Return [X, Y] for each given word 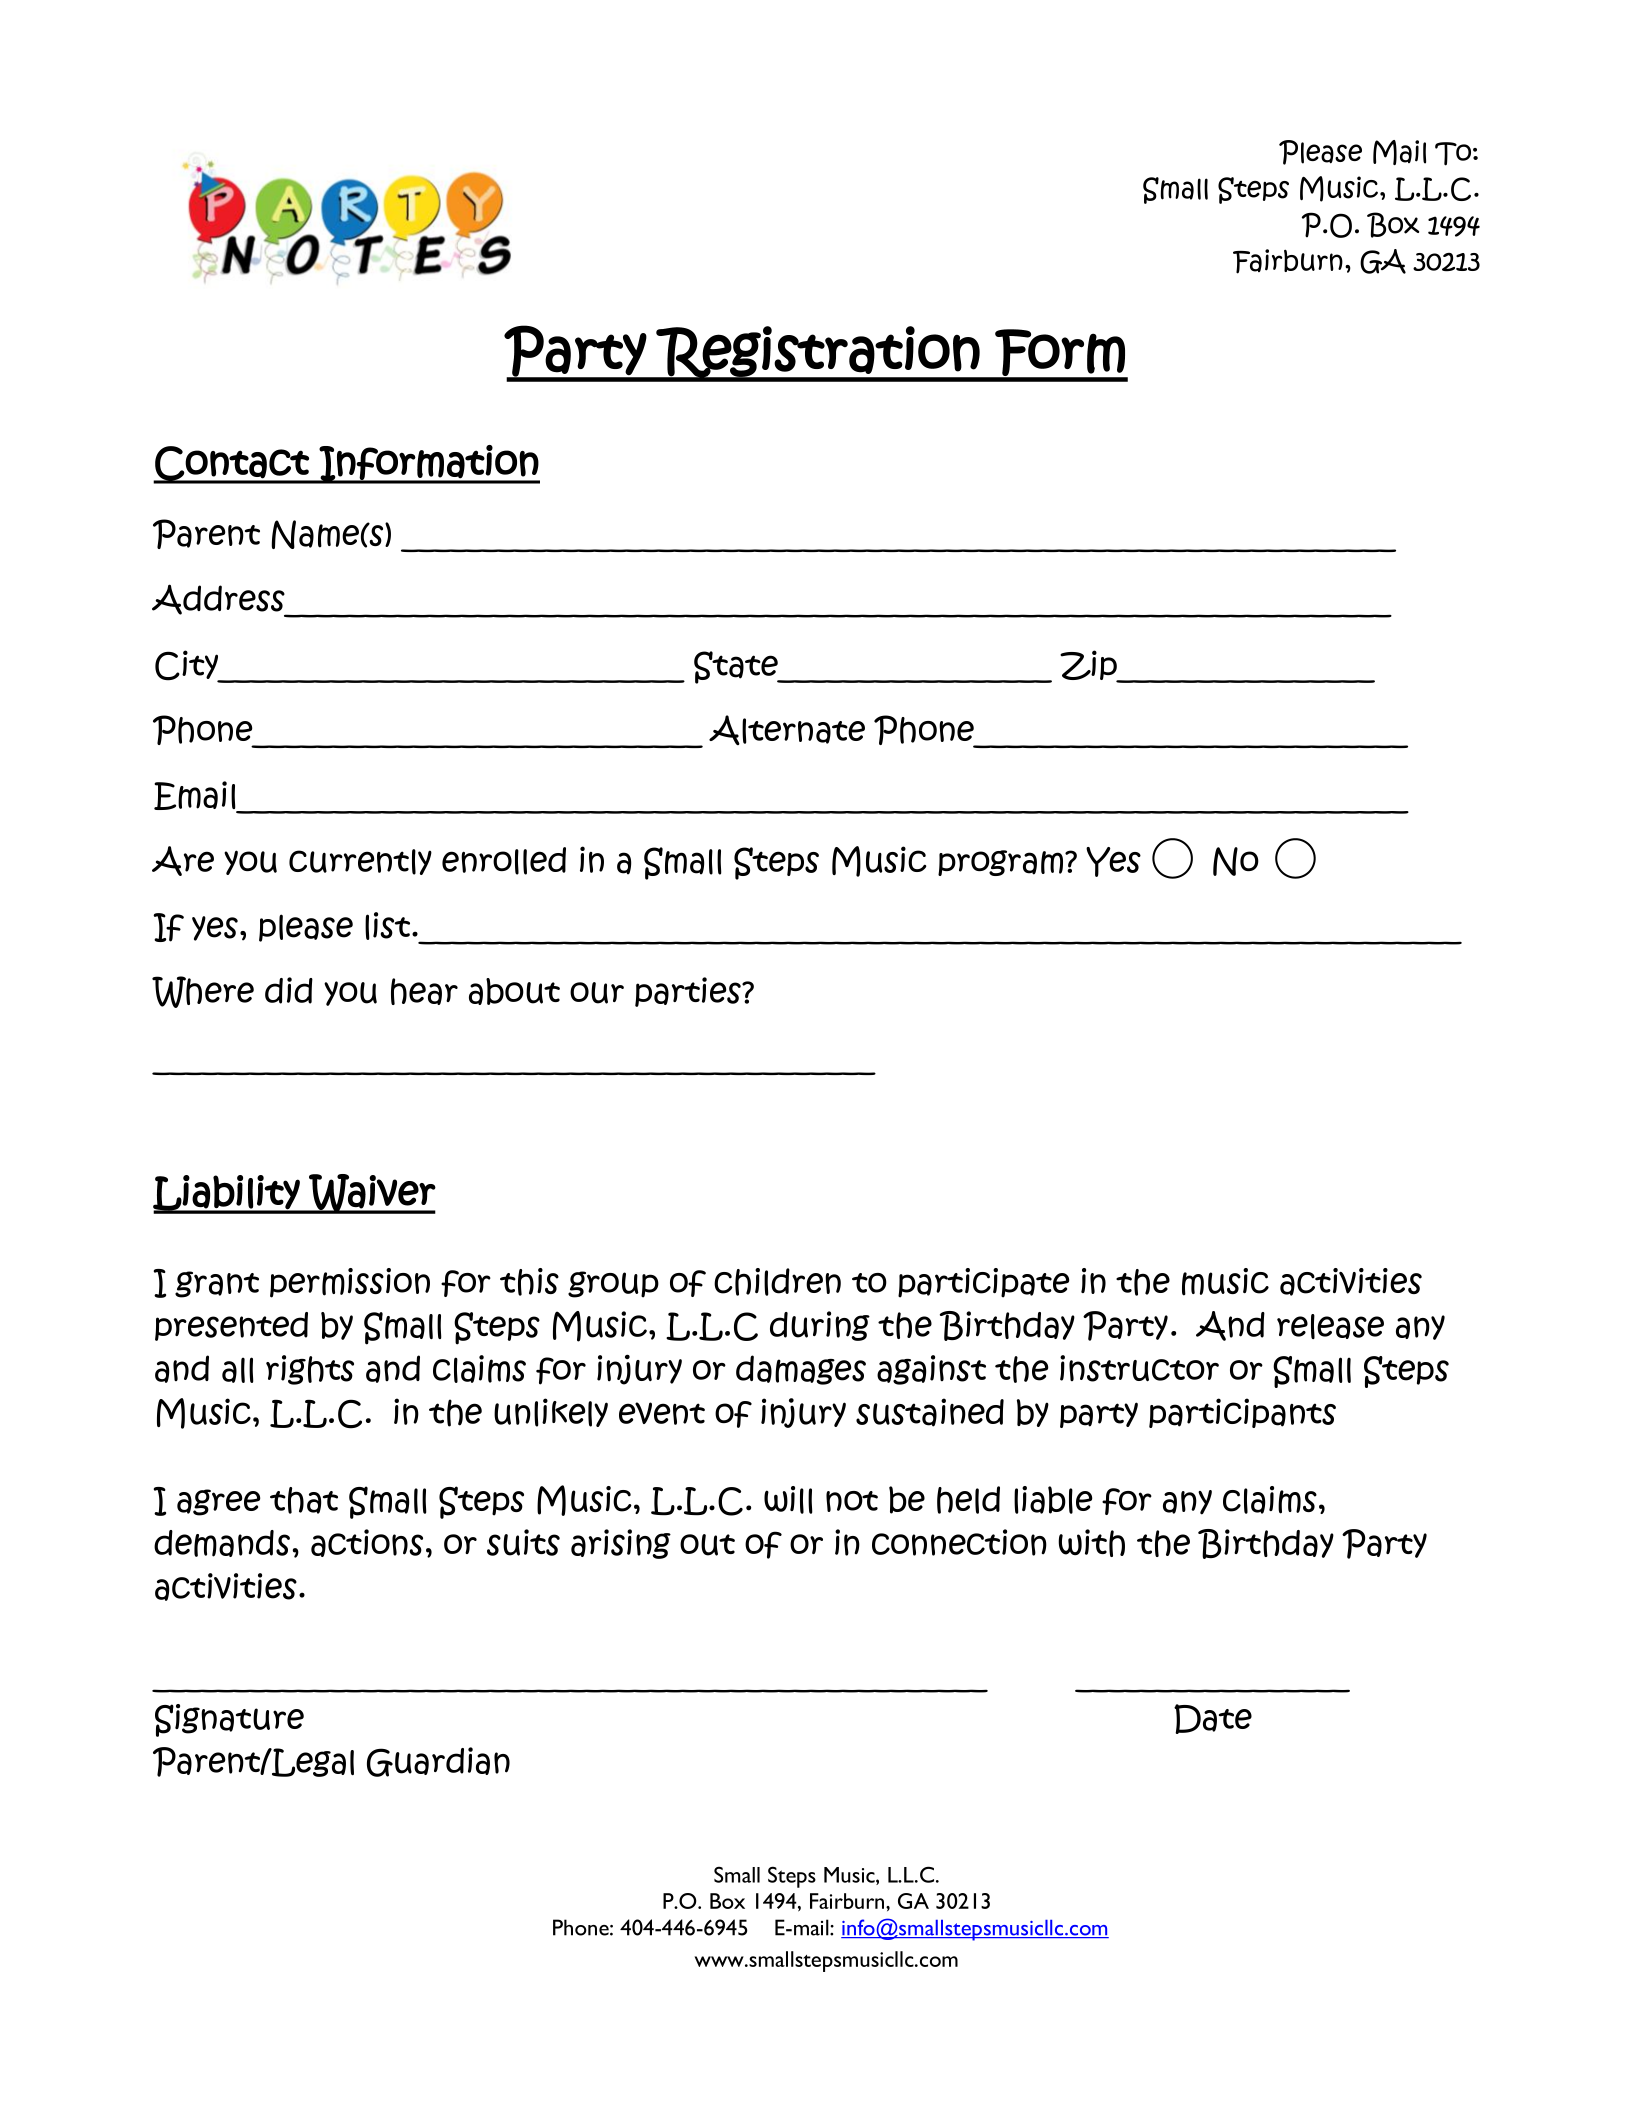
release [1330, 1326]
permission [350, 1283]
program [1002, 863]
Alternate [787, 730]
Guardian [438, 1762]
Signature [229, 1720]
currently [360, 862]
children [777, 1282]
